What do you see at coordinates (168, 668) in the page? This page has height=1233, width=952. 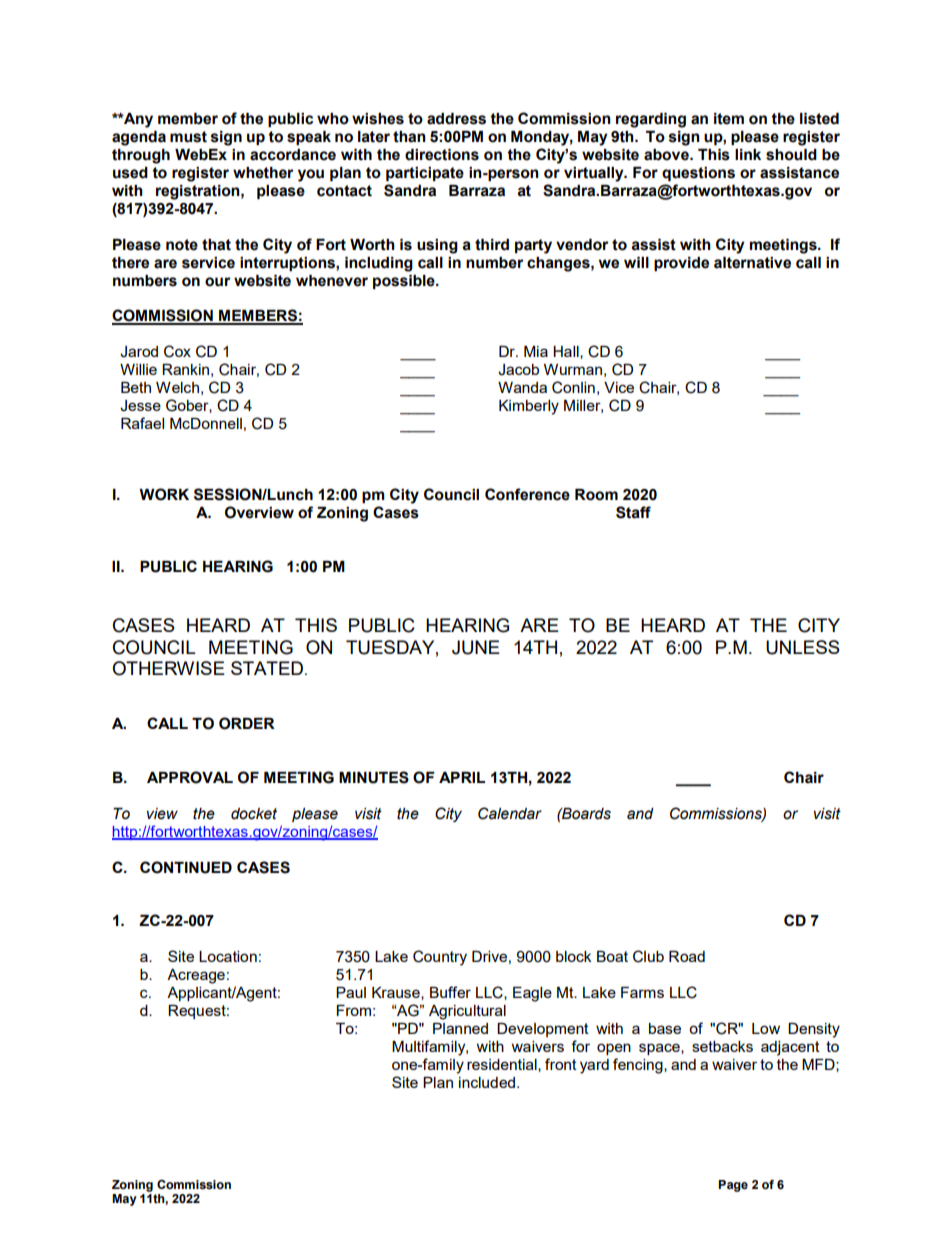 I see `OTHERWISE` at bounding box center [168, 668].
